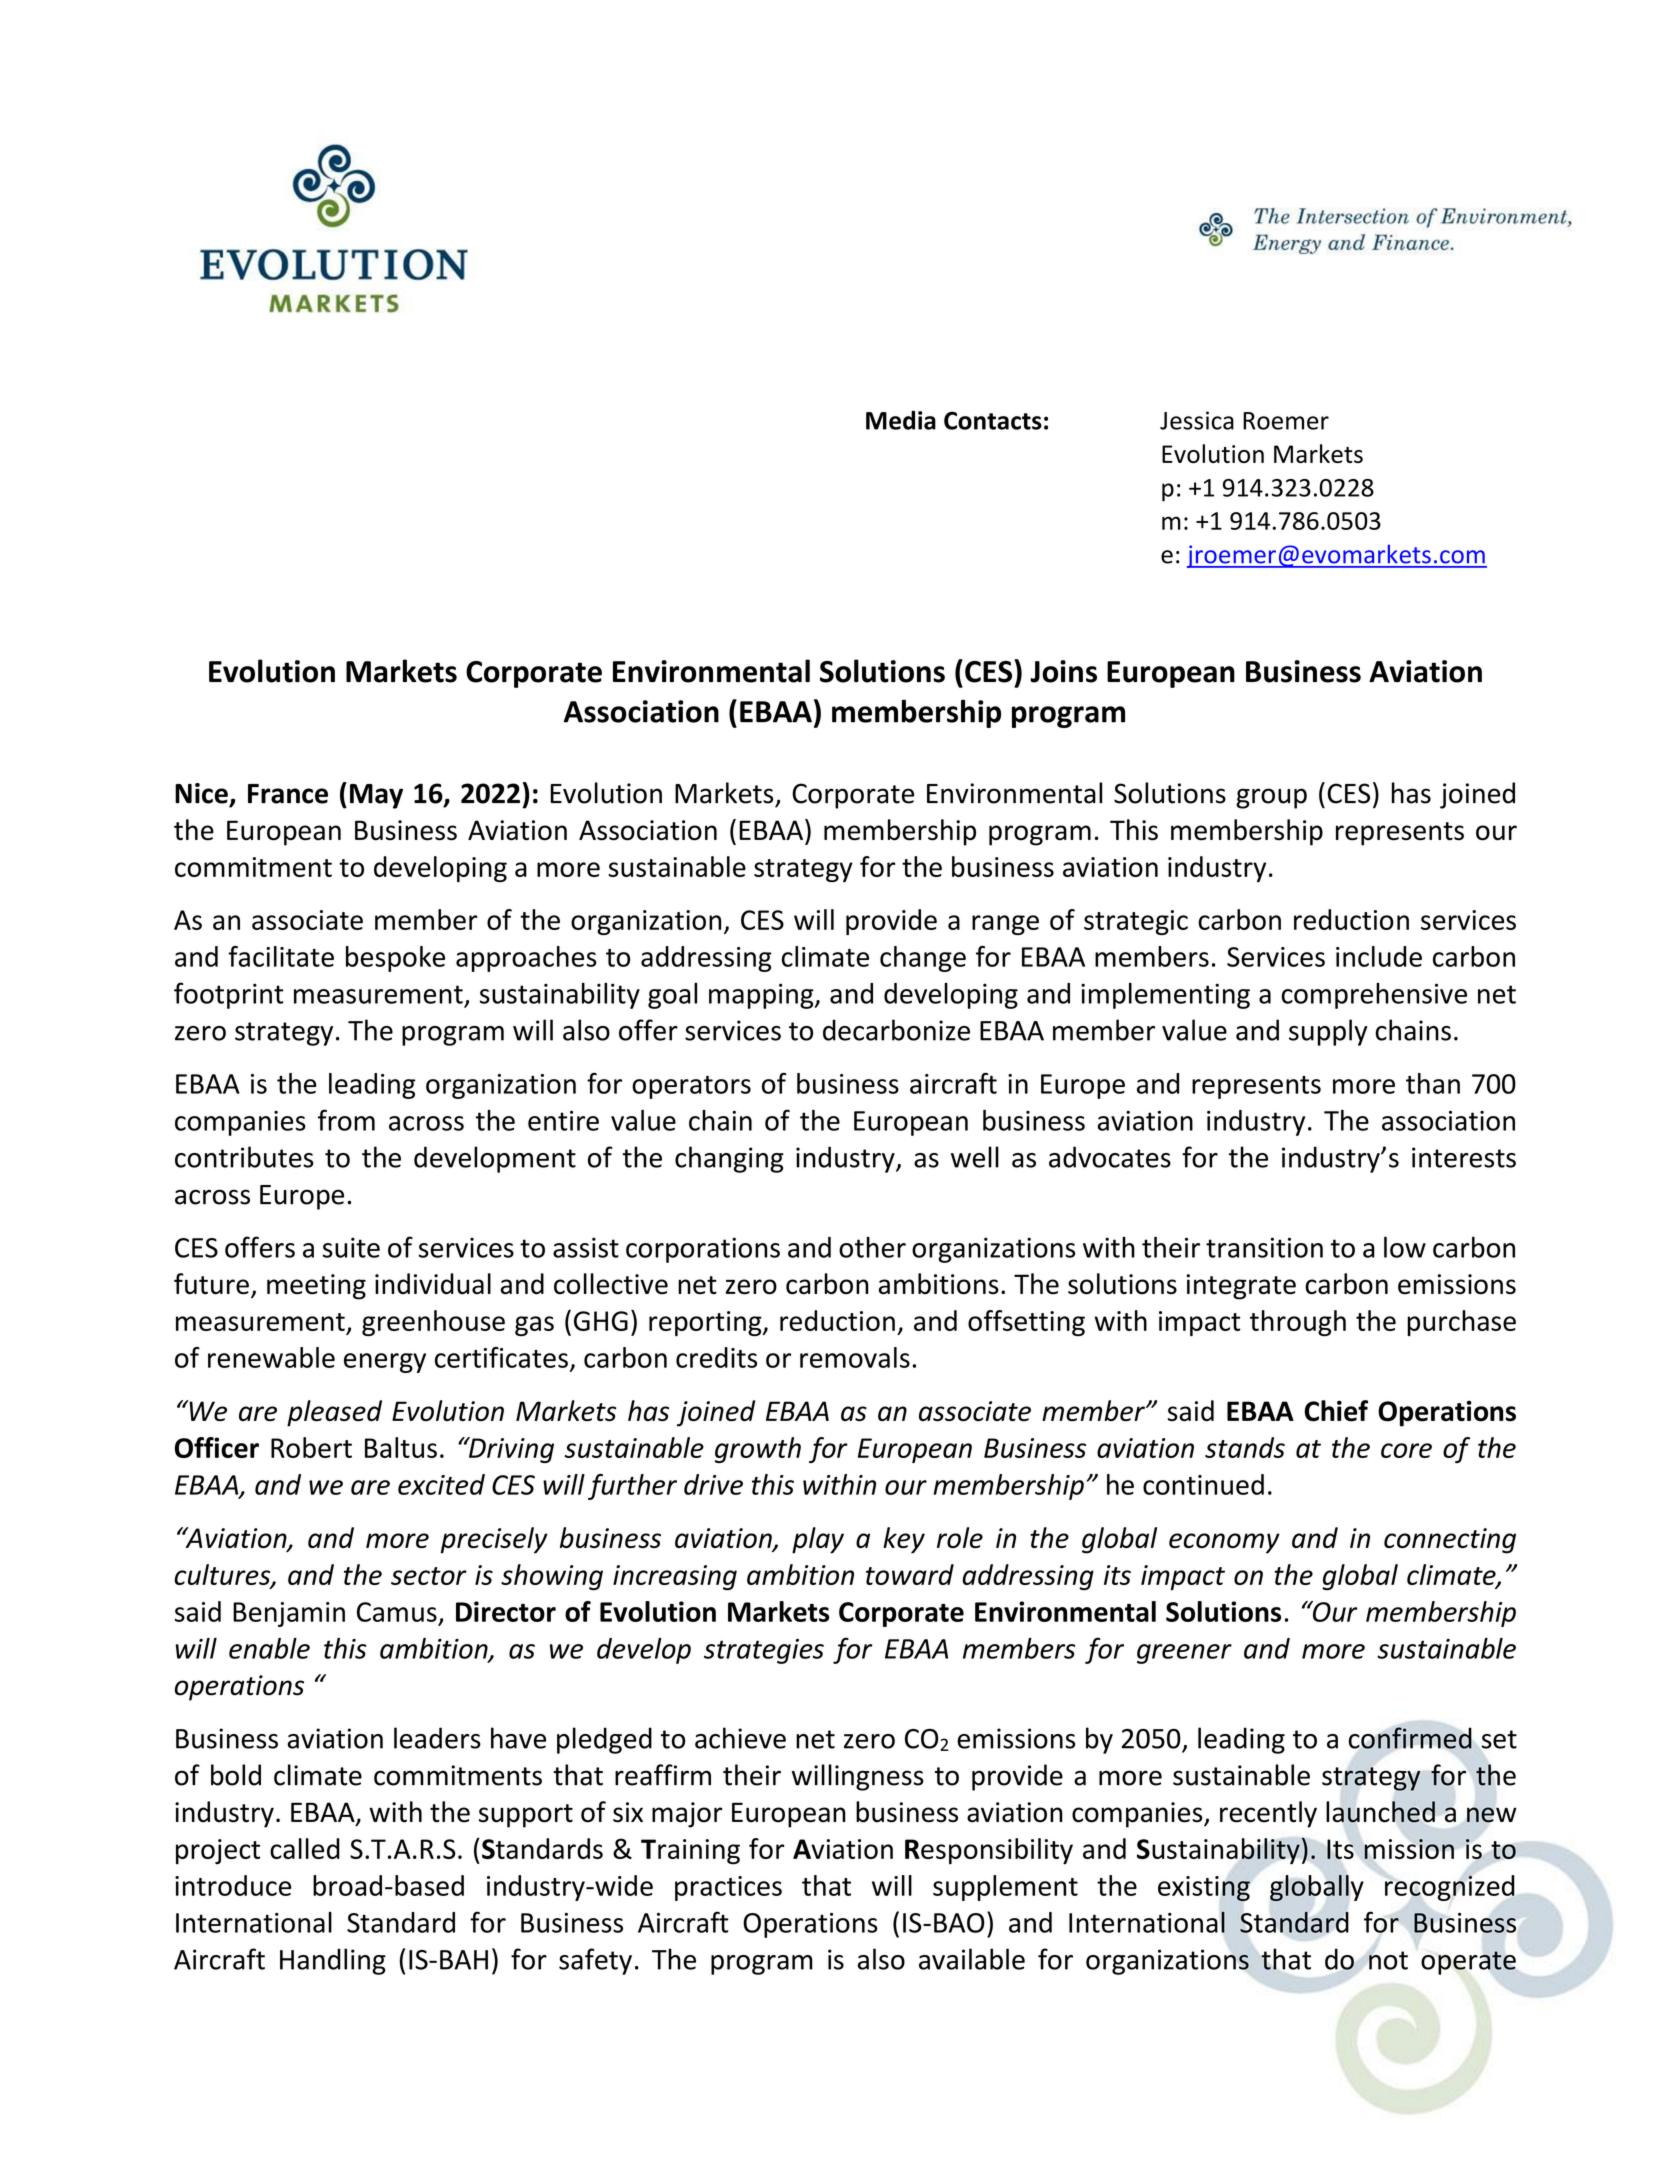 This image has width=1677, height=2171. I want to click on other, so click(872, 1247).
